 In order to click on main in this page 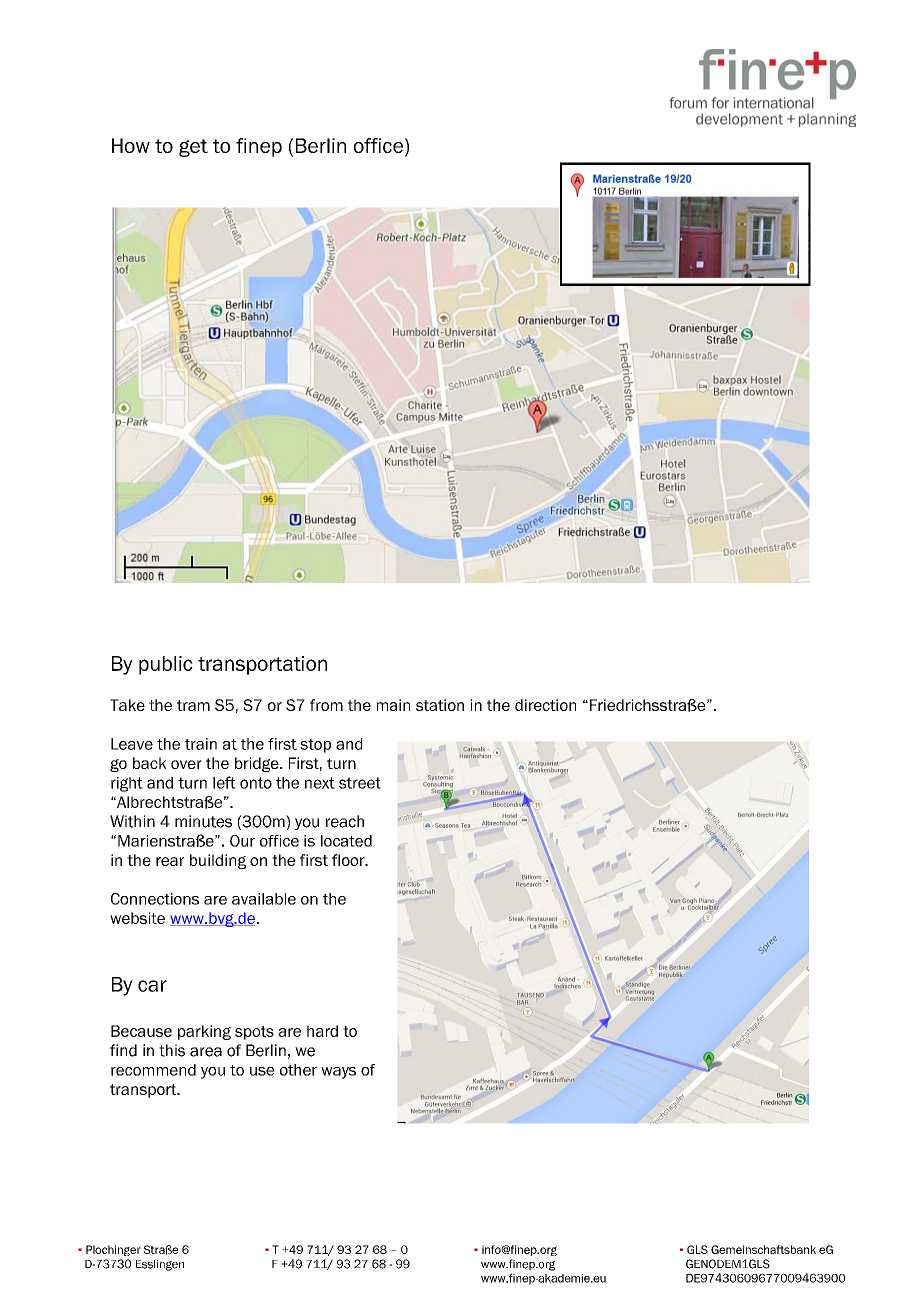, I will do `click(393, 705)`.
